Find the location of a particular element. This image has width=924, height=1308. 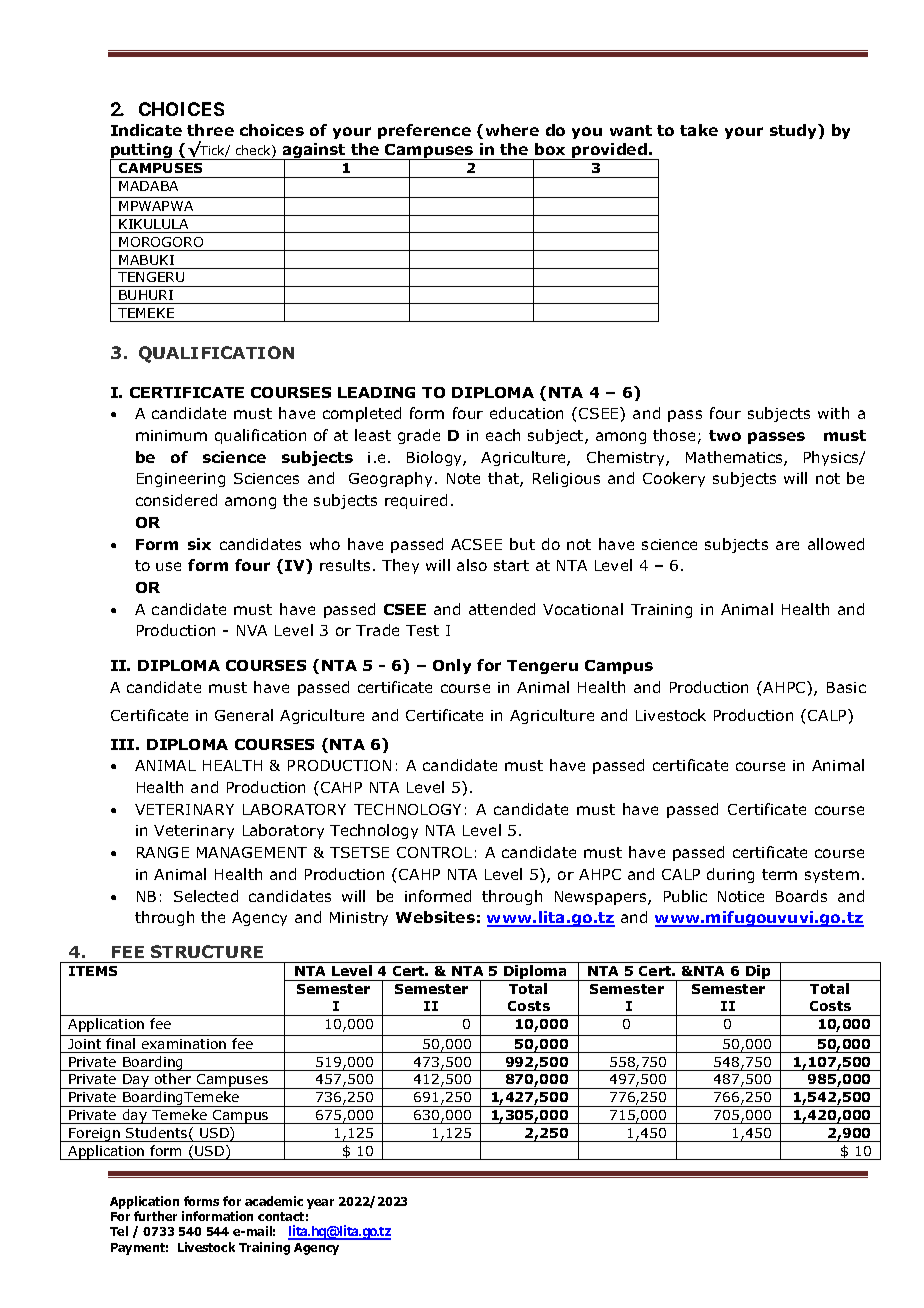

Notice is located at coordinates (741, 896).
